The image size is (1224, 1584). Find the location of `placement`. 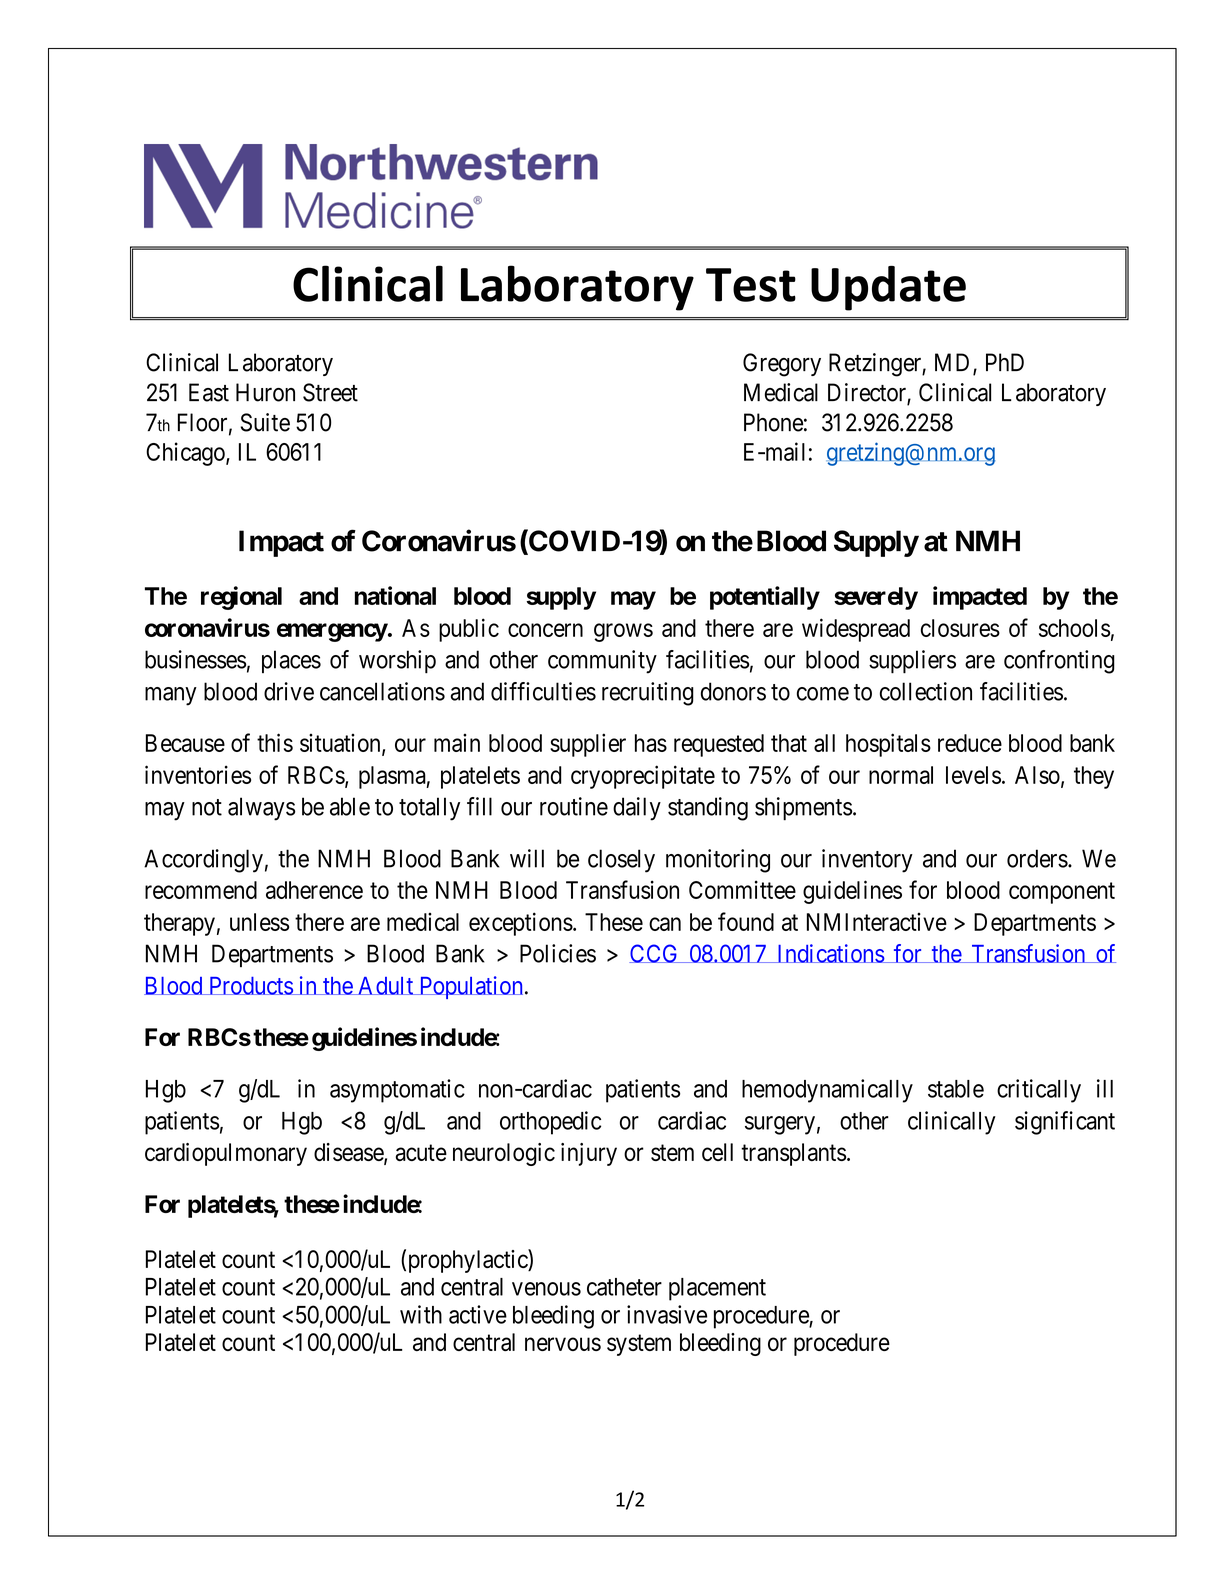

placement is located at coordinates (717, 1289).
